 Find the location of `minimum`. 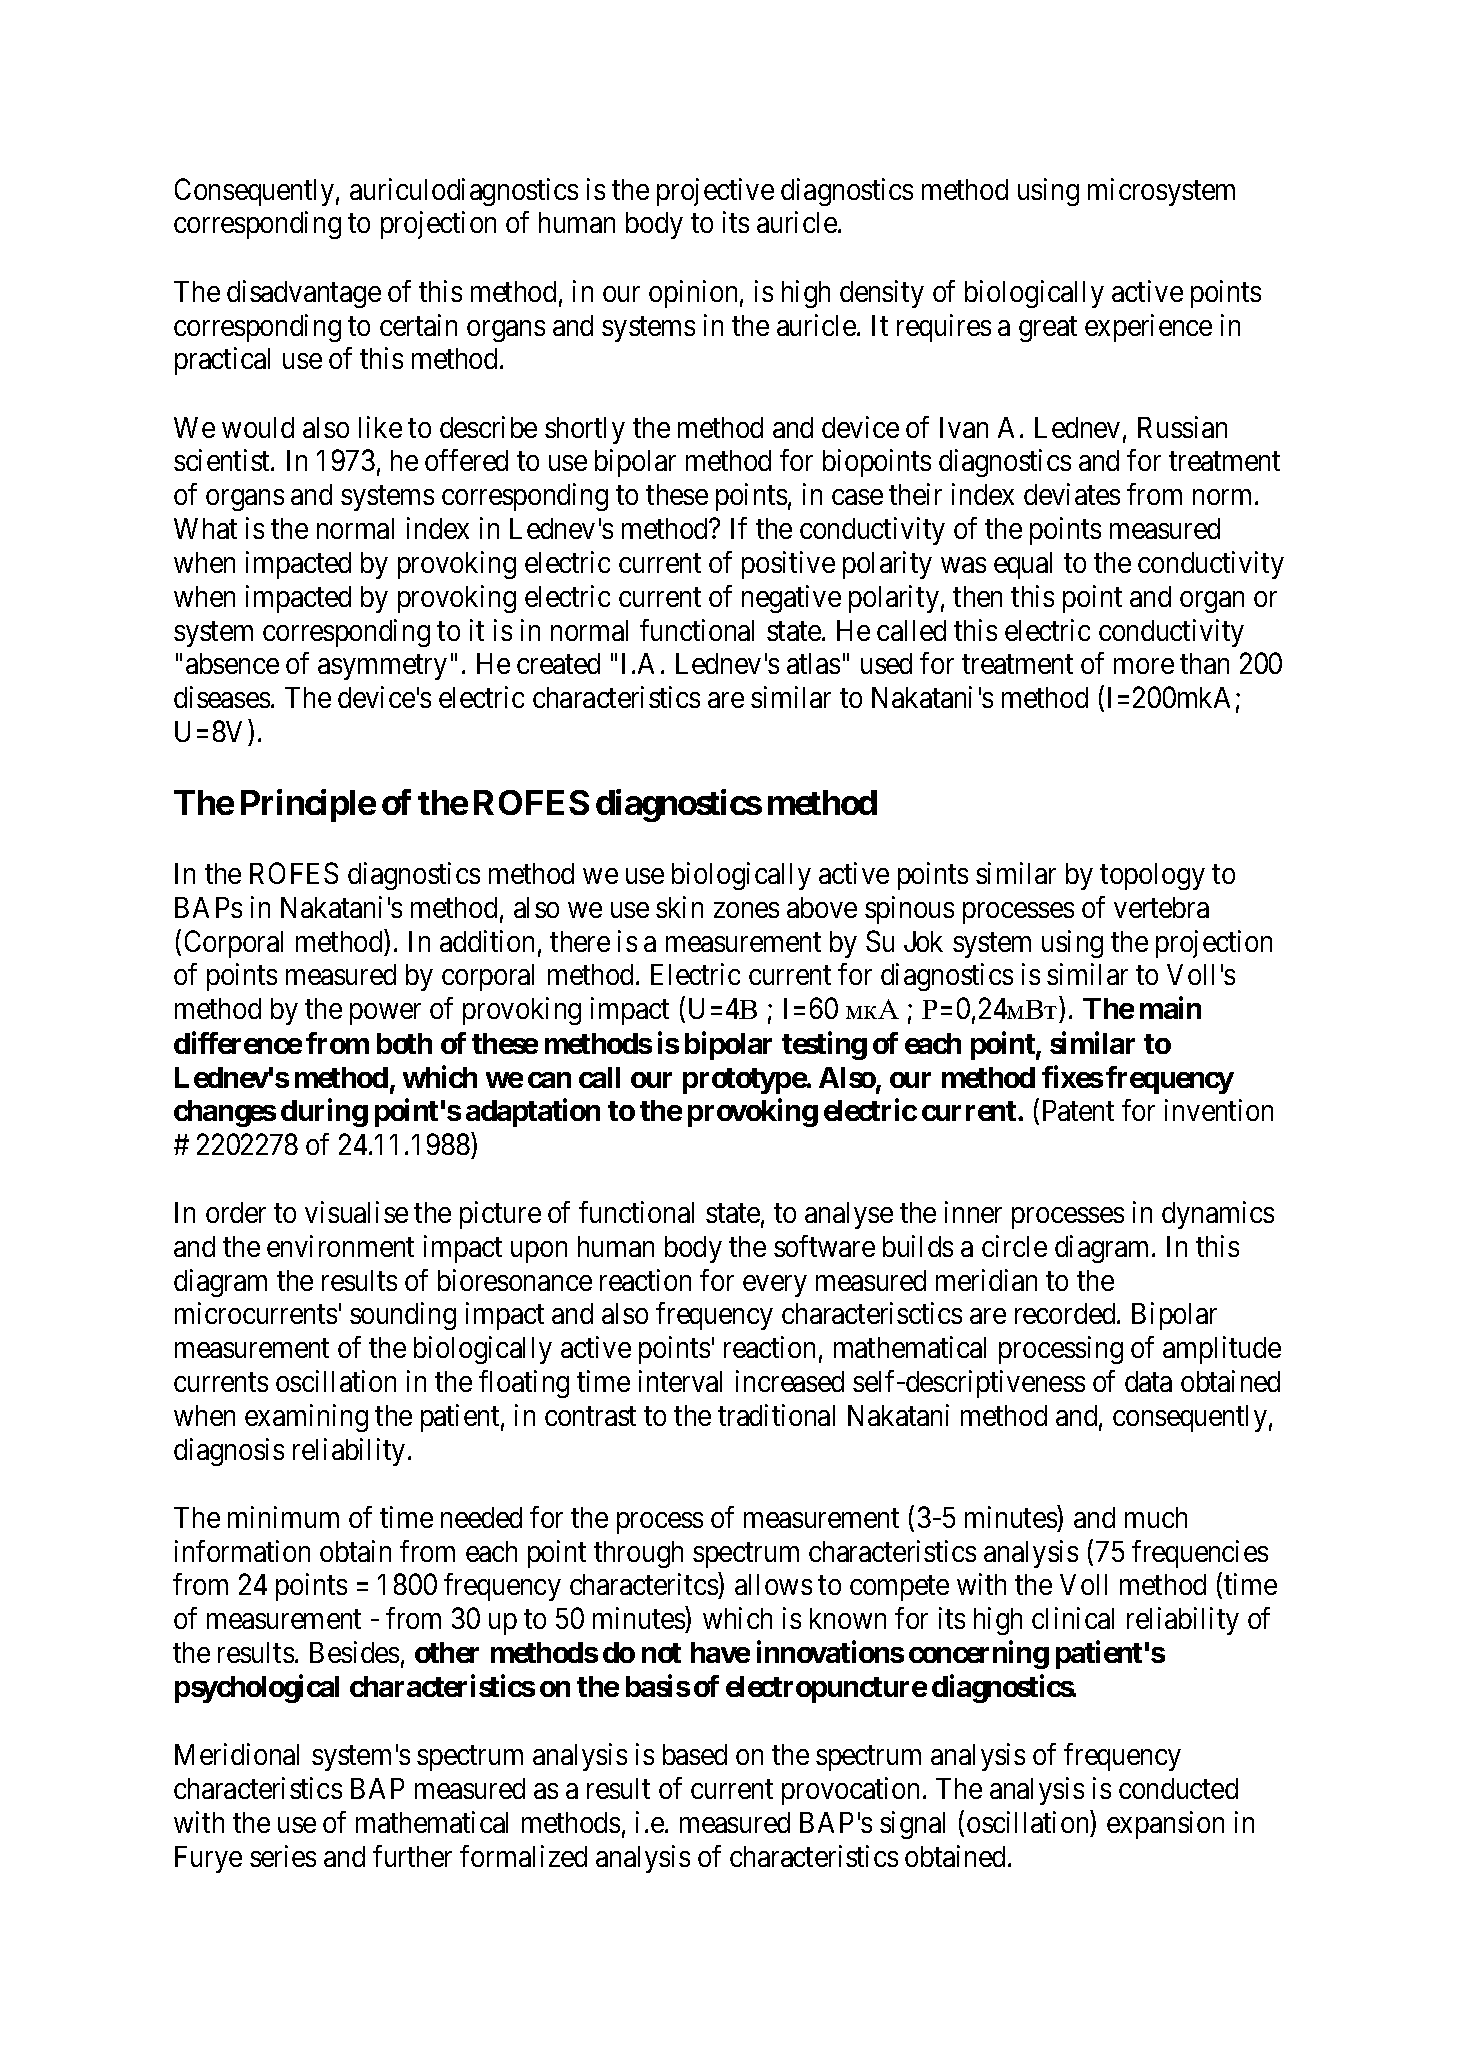

minimum is located at coordinates (283, 1517).
